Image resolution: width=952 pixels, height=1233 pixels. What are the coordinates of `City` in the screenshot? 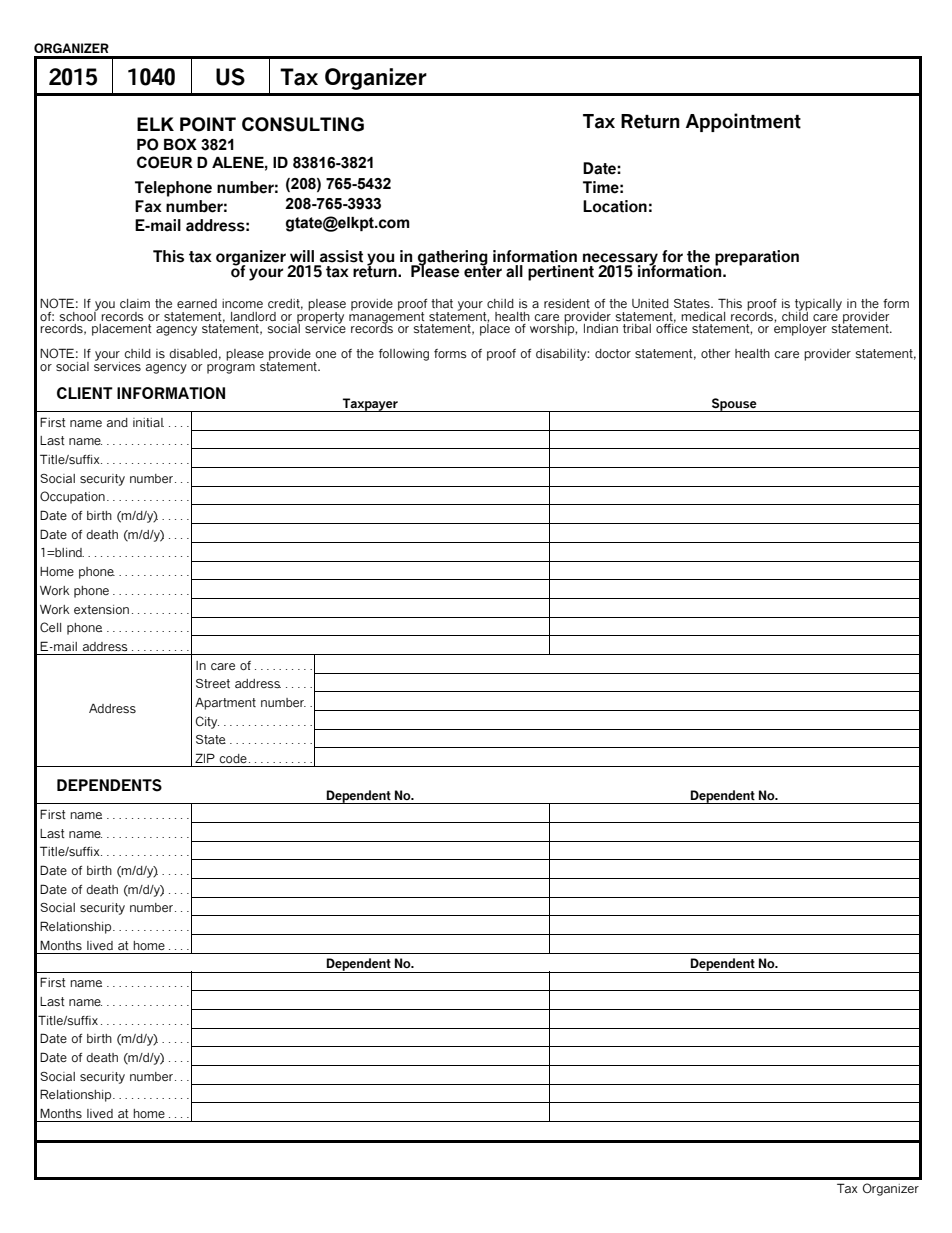 It's located at (207, 722).
